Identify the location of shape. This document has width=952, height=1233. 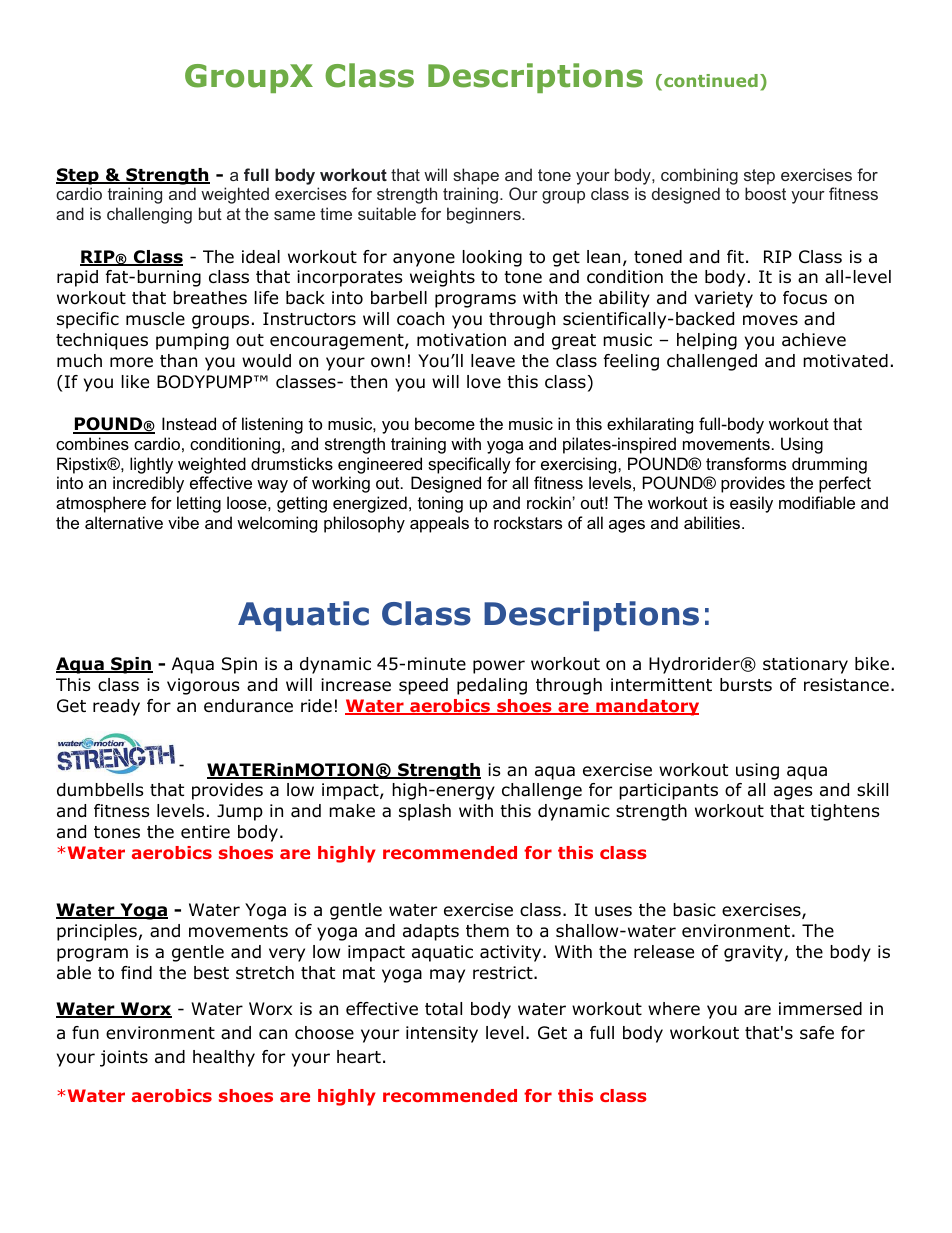
(476, 176).
